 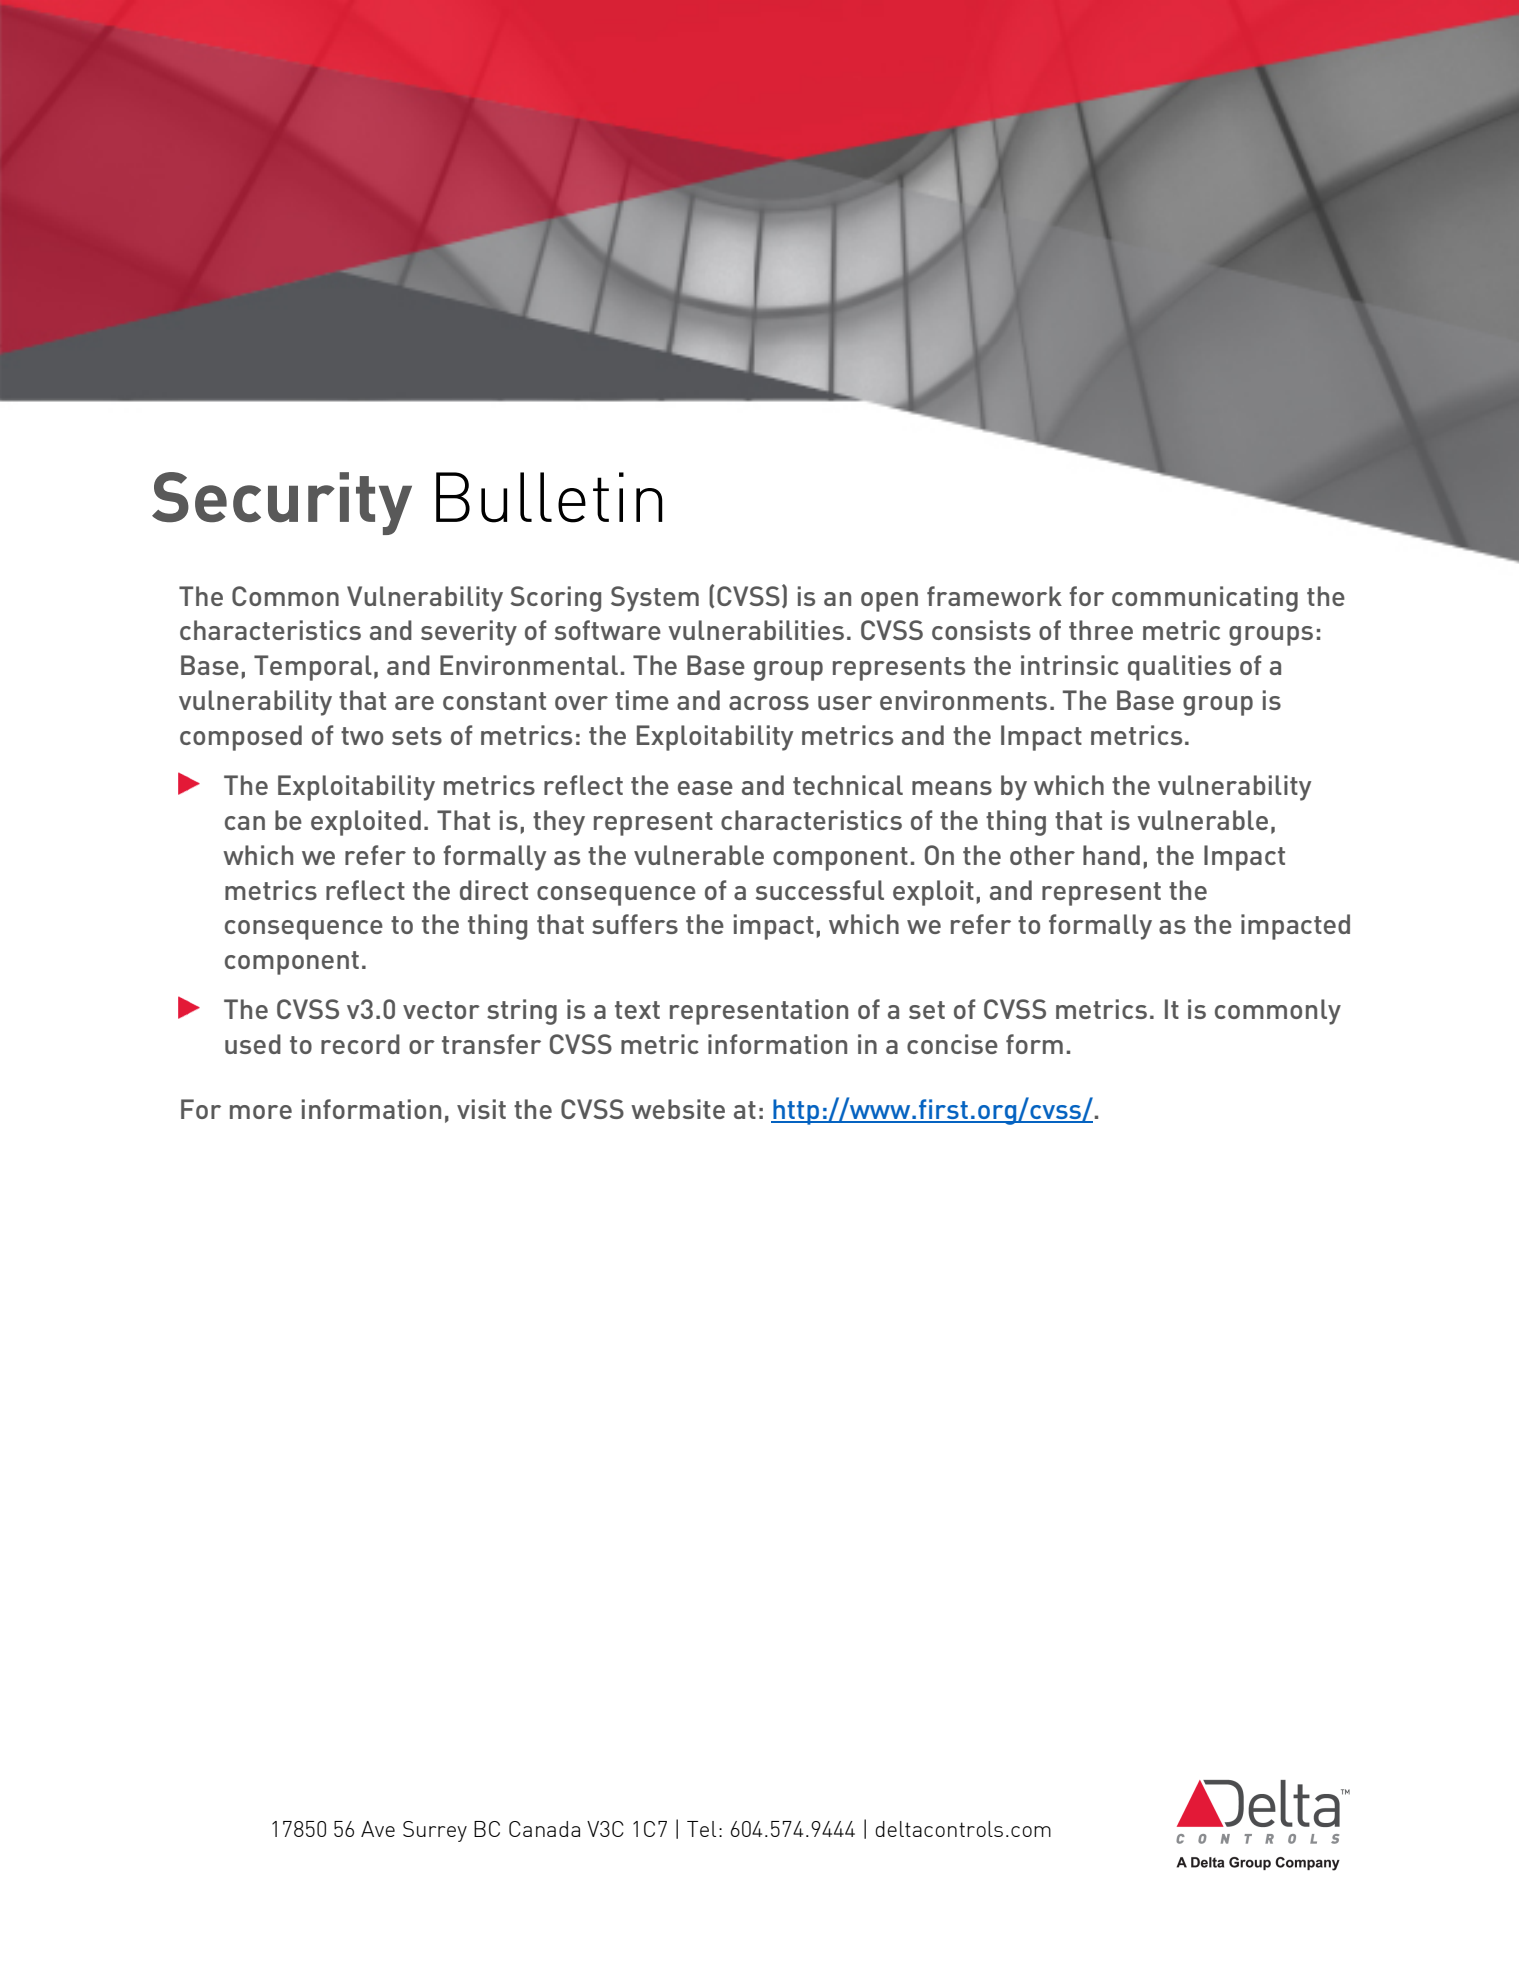 What do you see at coordinates (441, 1010) in the page?
I see `vector` at bounding box center [441, 1010].
